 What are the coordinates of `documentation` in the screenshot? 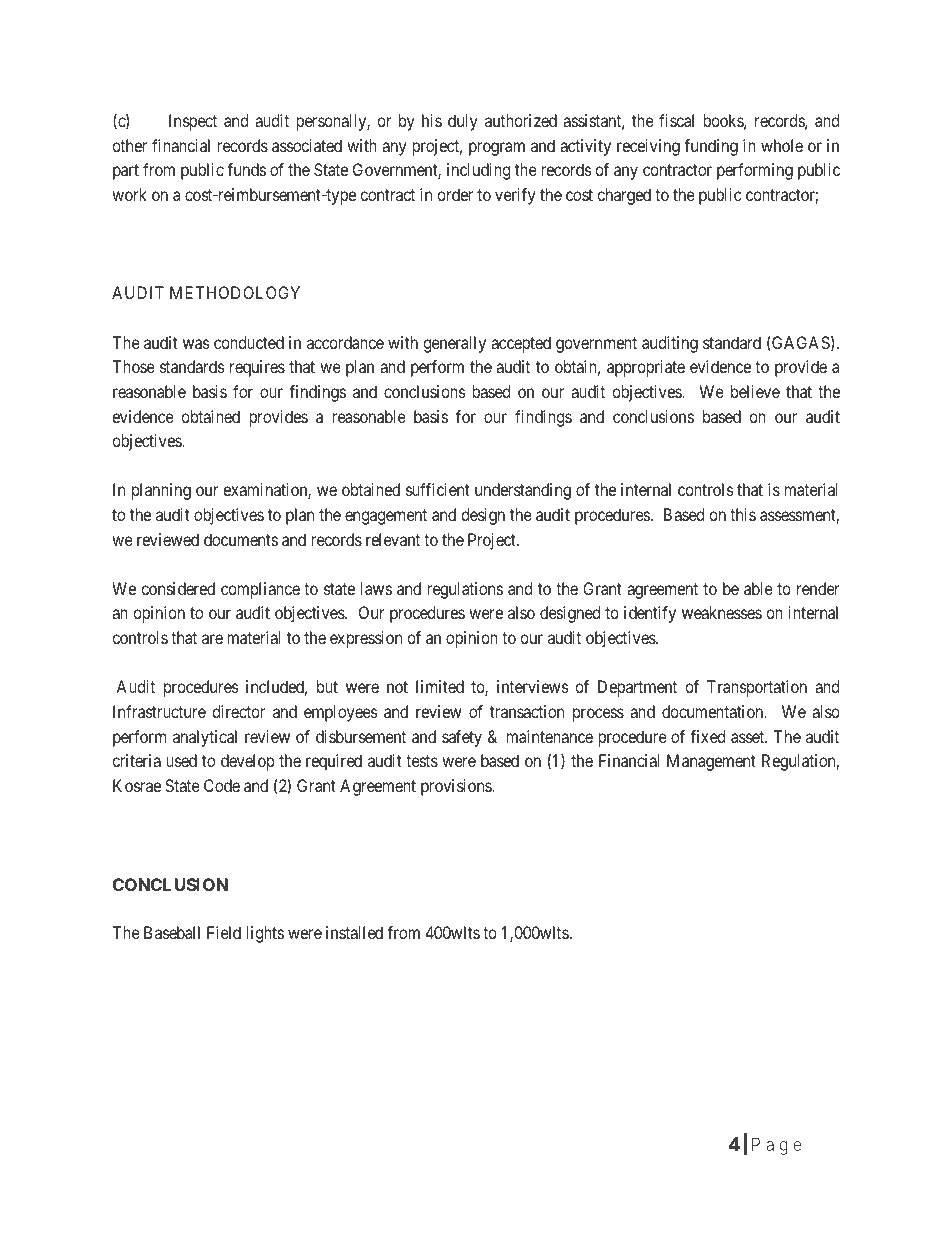 It's located at (714, 711).
